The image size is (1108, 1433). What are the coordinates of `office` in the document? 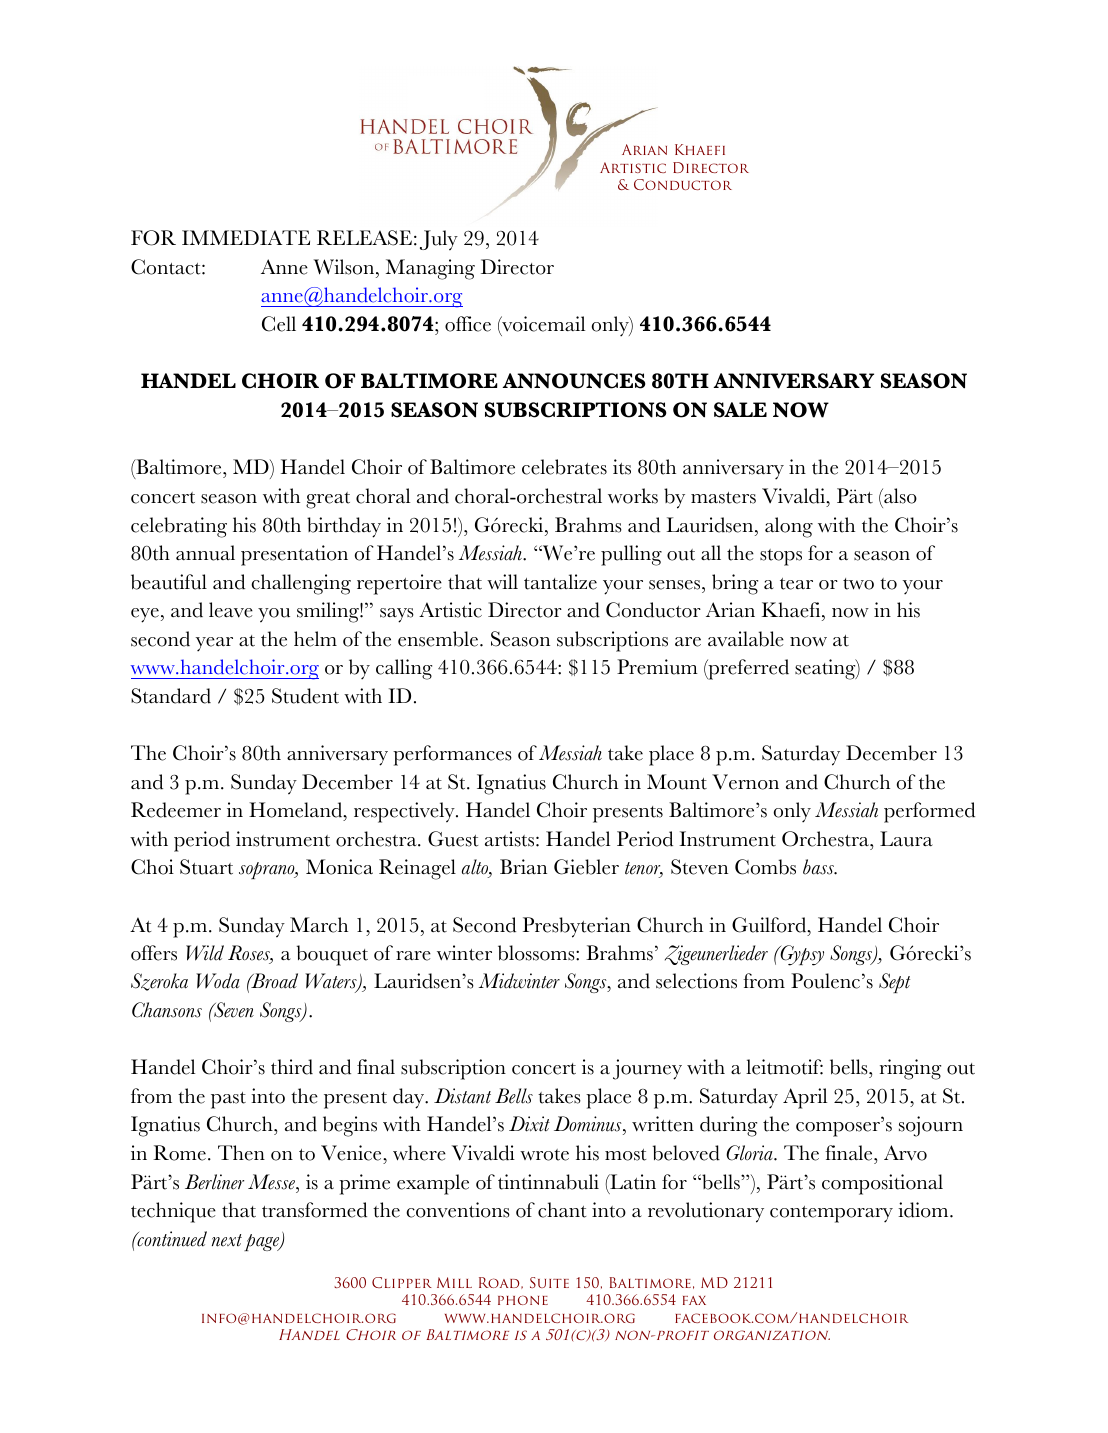 It's located at (468, 324).
